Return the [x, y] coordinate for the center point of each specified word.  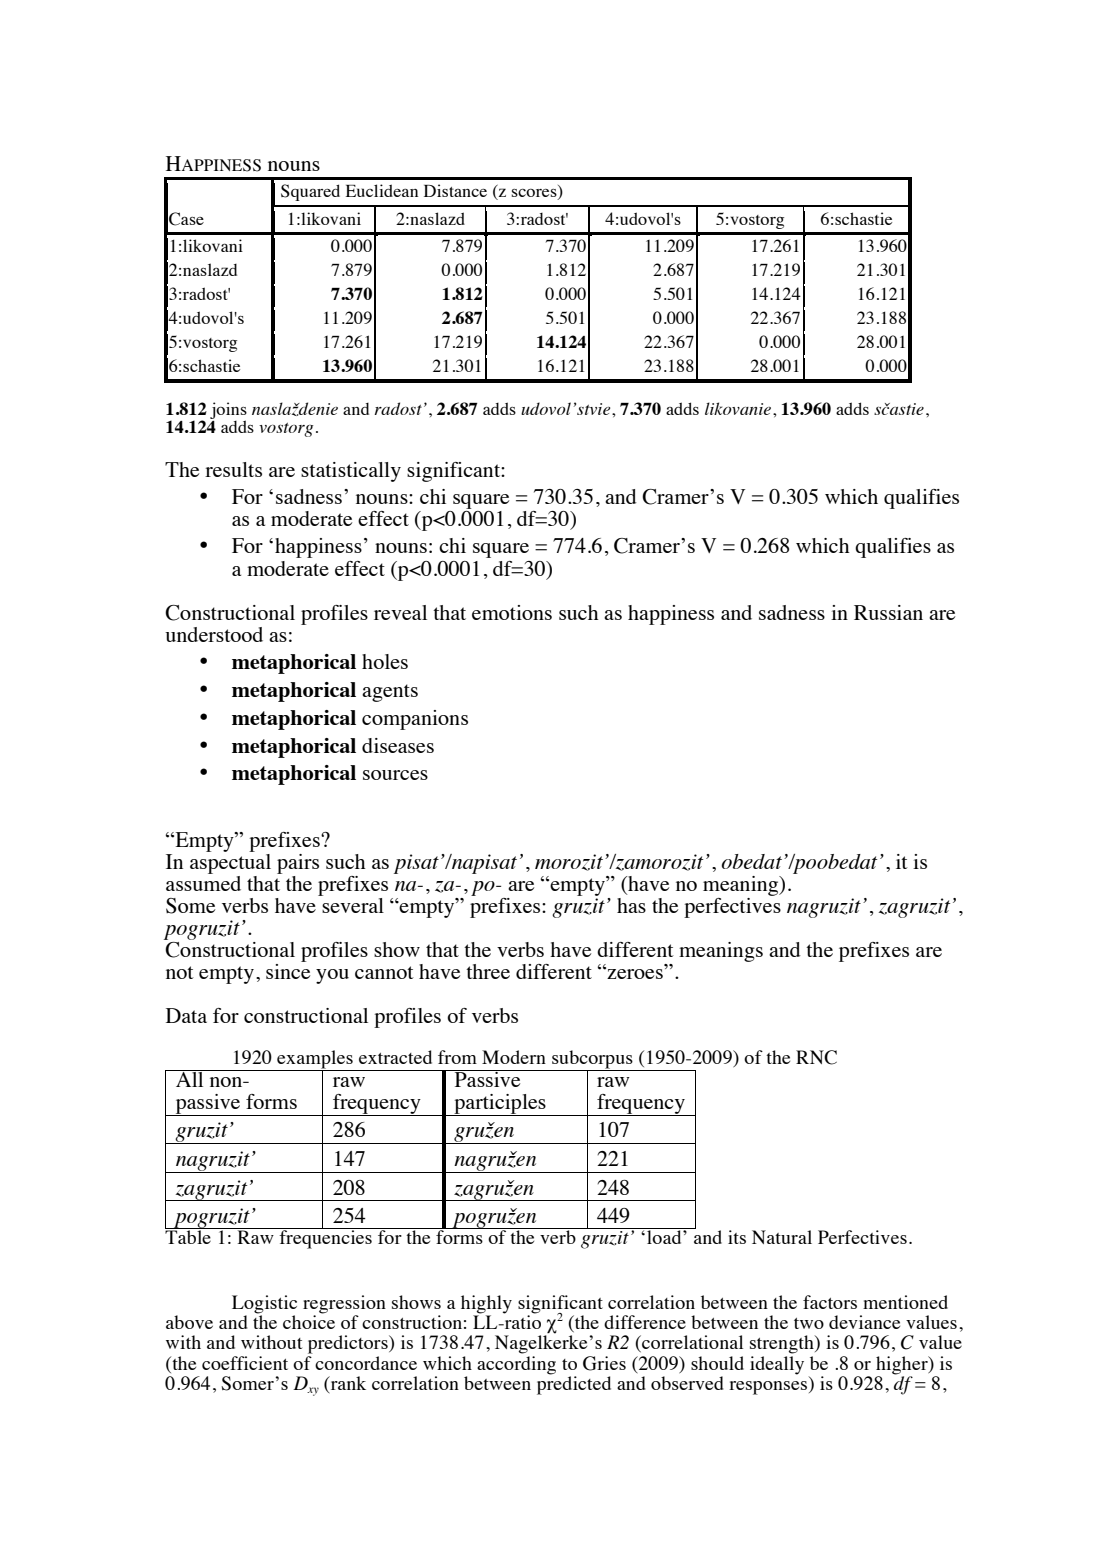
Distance [455, 190]
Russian [888, 612]
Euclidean [382, 190]
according [516, 1365]
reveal [400, 612]
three [488, 971]
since [288, 971]
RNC [816, 1057]
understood [214, 634]
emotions [512, 612]
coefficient [245, 1363]
